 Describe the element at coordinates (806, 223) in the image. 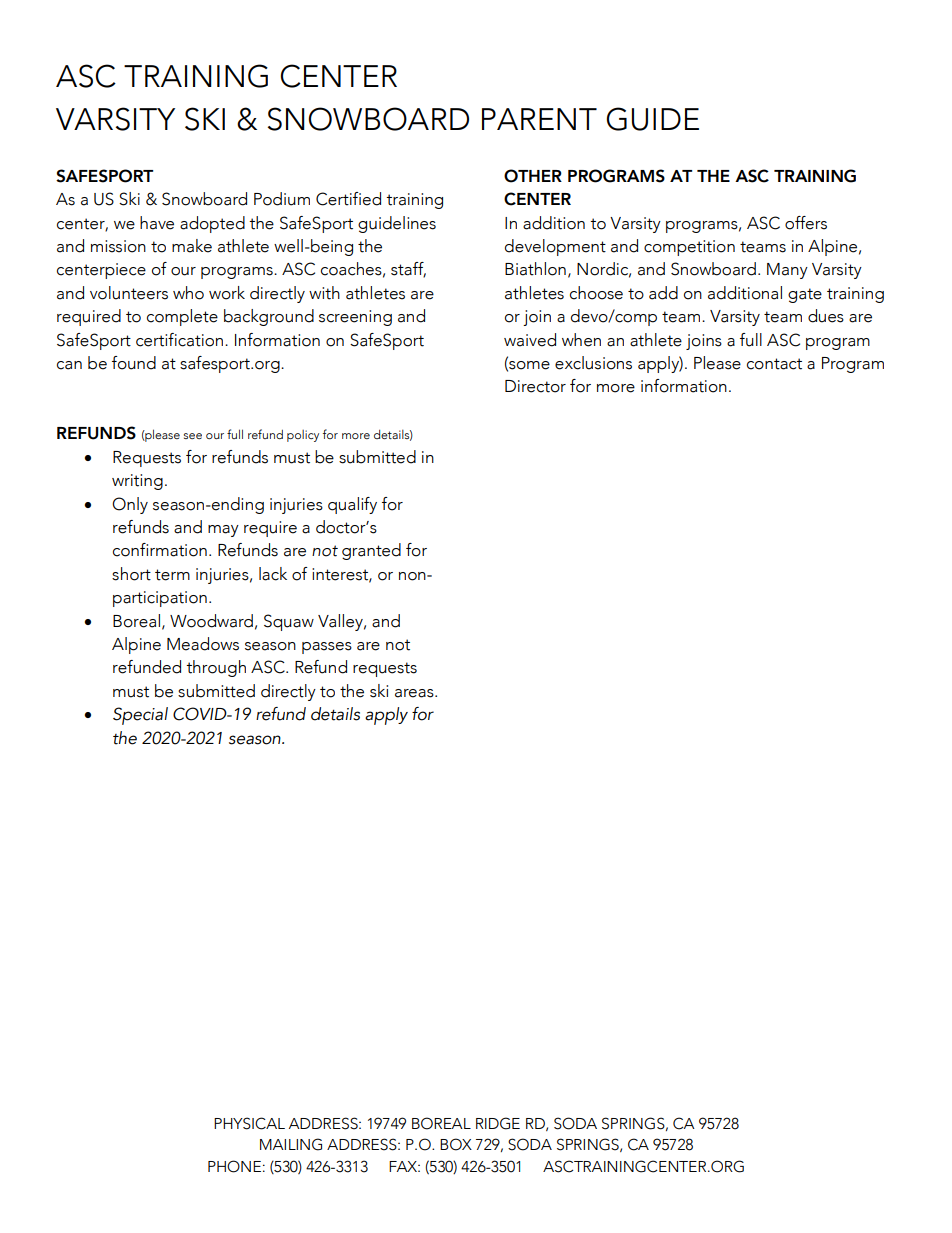

I see `offers` at that location.
